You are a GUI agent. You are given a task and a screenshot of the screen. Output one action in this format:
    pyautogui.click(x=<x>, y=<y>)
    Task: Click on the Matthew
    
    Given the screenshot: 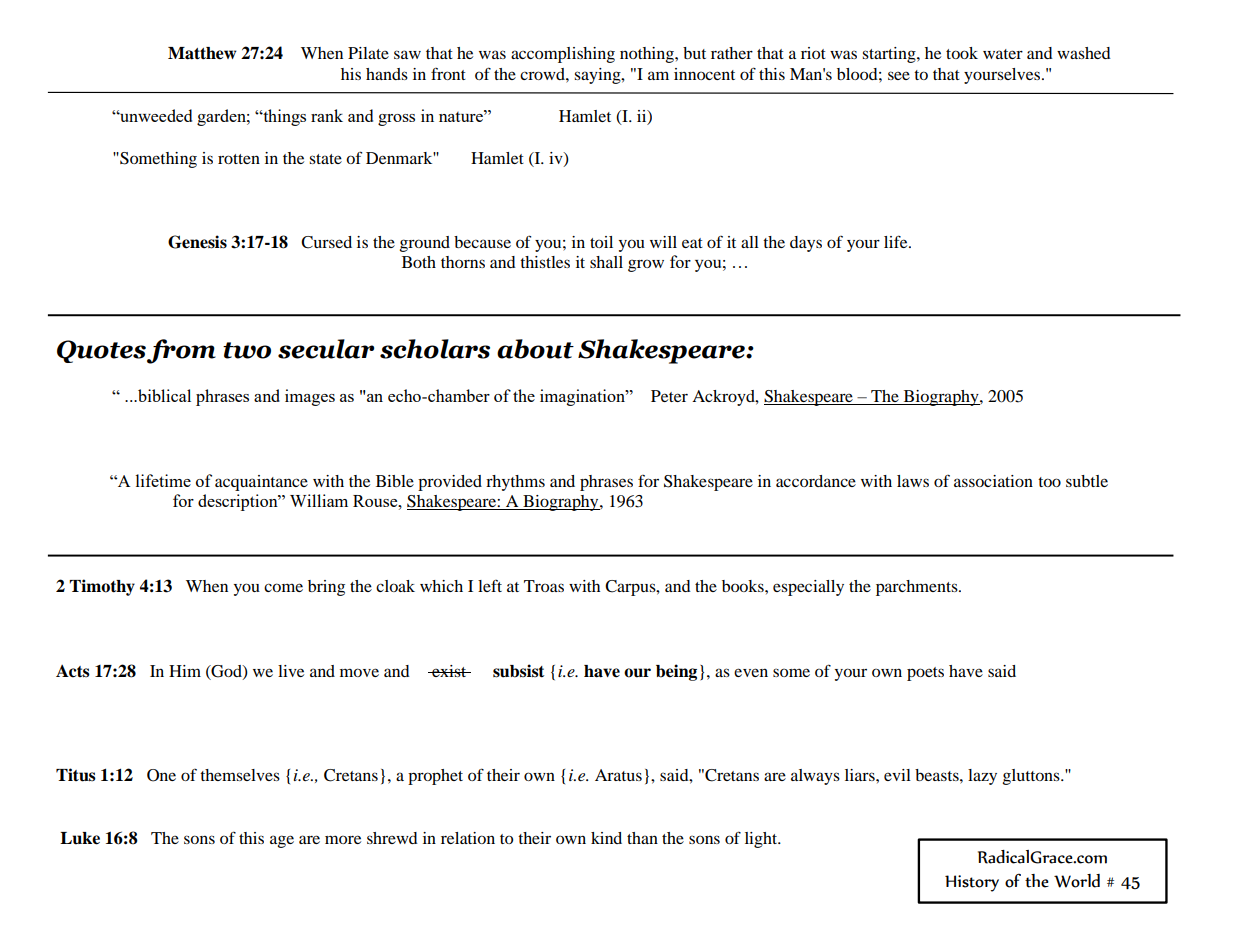 What is the action you would take?
    pyautogui.click(x=202, y=53)
